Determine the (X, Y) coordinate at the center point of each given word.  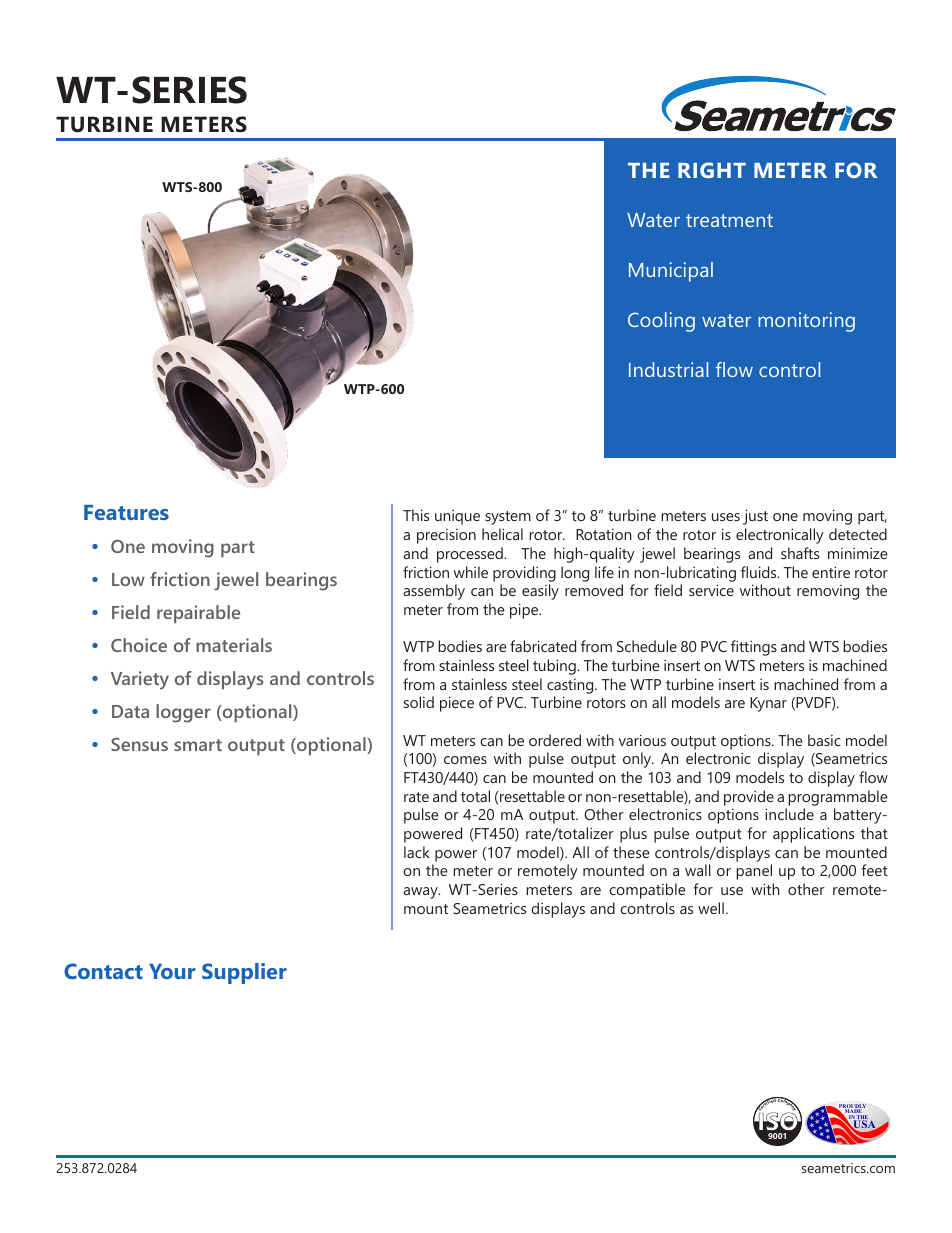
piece (457, 704)
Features (126, 512)
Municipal (671, 272)
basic (824, 740)
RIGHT (712, 170)
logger (183, 713)
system (508, 518)
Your (172, 971)
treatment (729, 220)
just (755, 517)
